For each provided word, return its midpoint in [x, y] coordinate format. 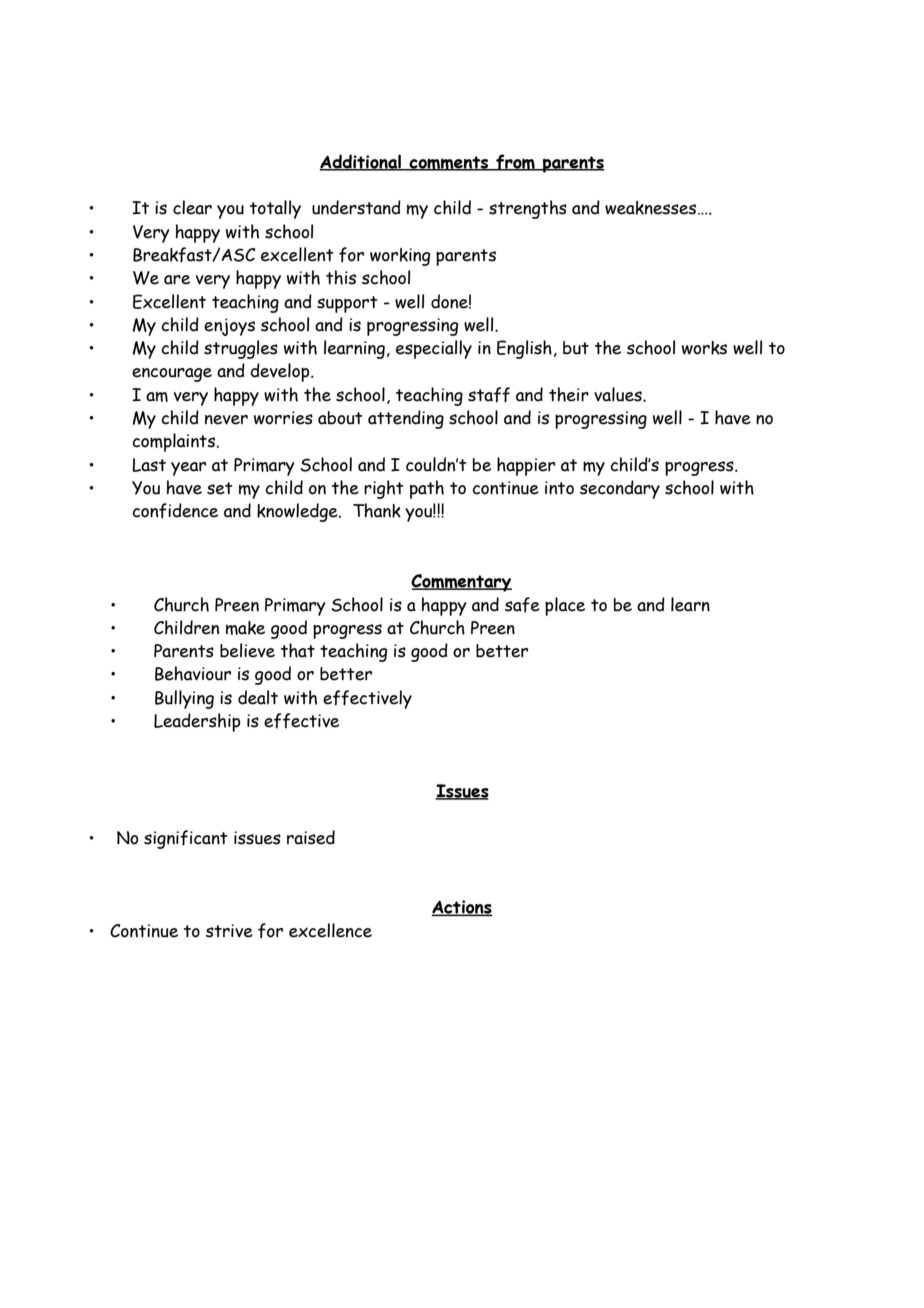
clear [192, 207]
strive [229, 931]
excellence [330, 930]
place [565, 606]
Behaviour [193, 673]
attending [406, 419]
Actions [462, 908]
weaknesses [652, 208]
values [619, 394]
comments [449, 163]
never [226, 420]
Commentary [461, 583]
